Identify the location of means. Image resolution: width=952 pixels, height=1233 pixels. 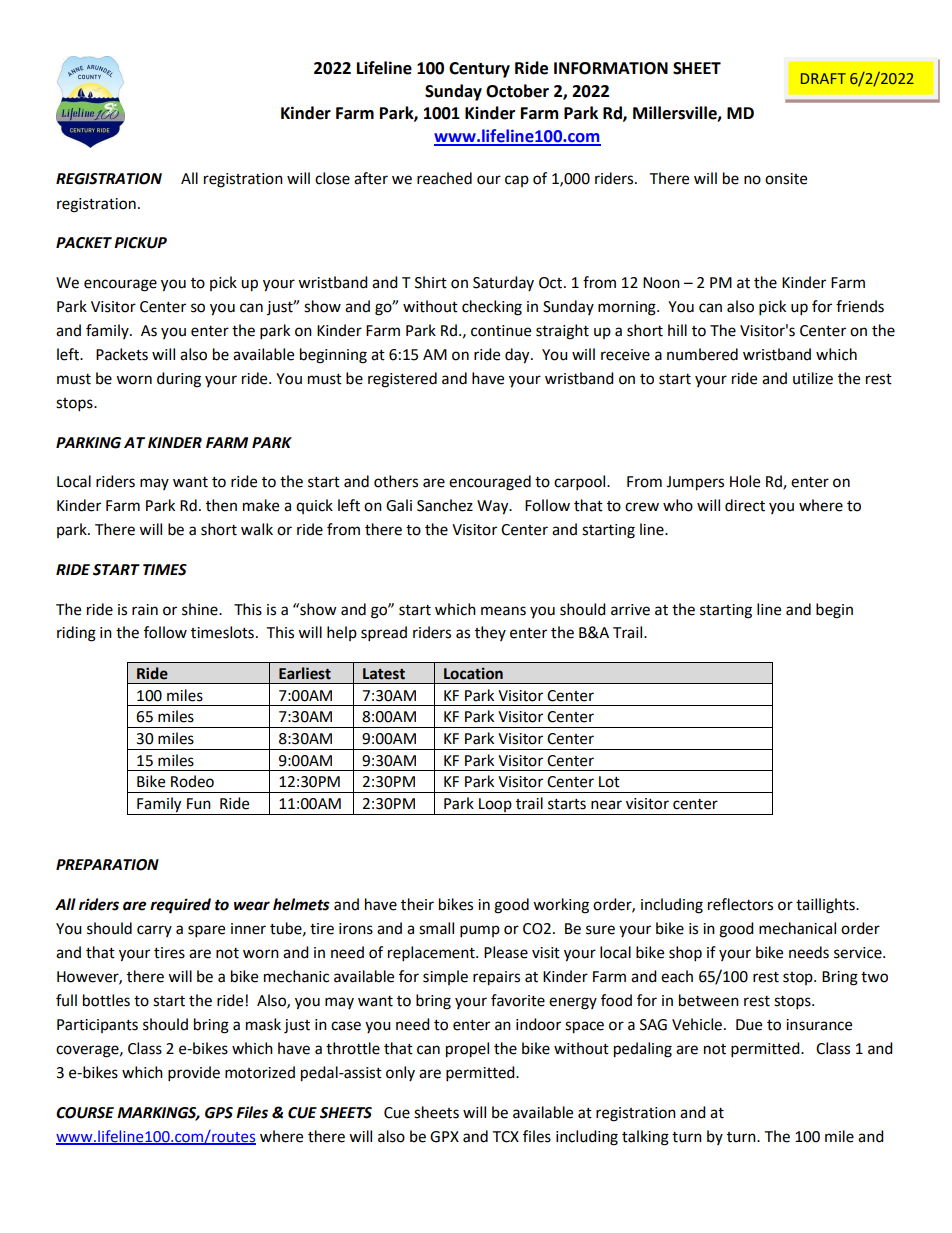
(503, 611).
